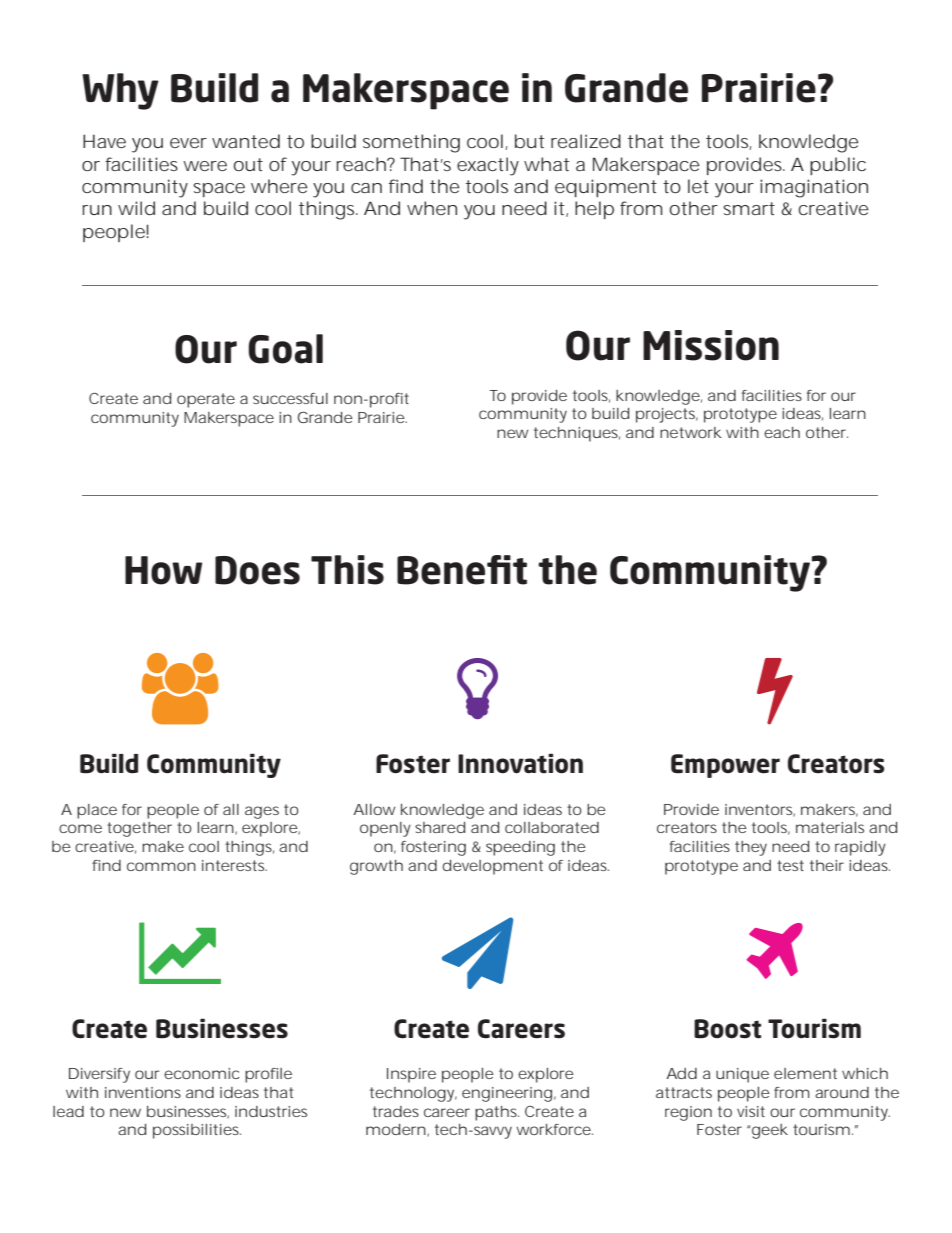  Describe the element at coordinates (492, 867) in the screenshot. I see `development` at that location.
